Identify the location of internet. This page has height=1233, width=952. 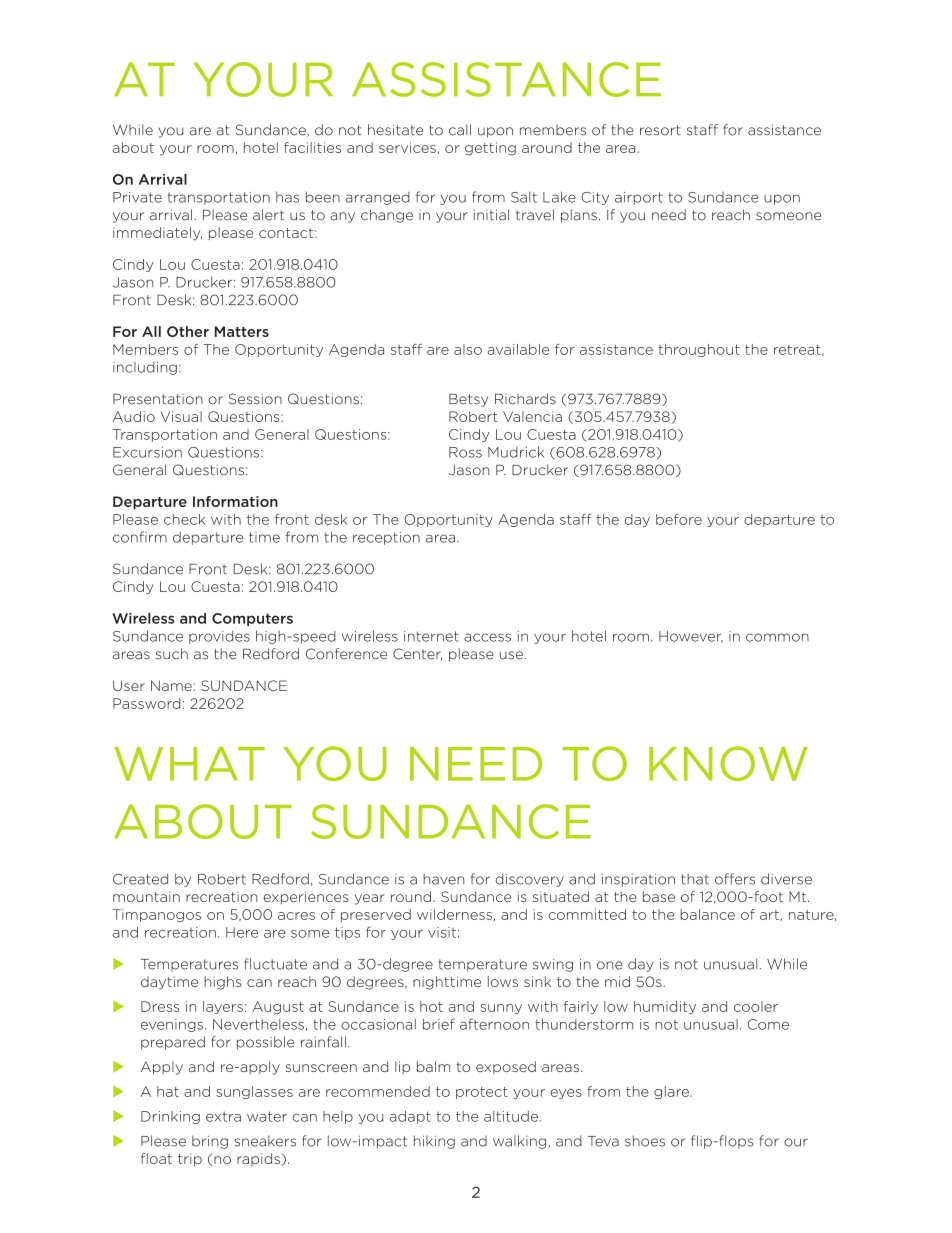
(431, 636).
